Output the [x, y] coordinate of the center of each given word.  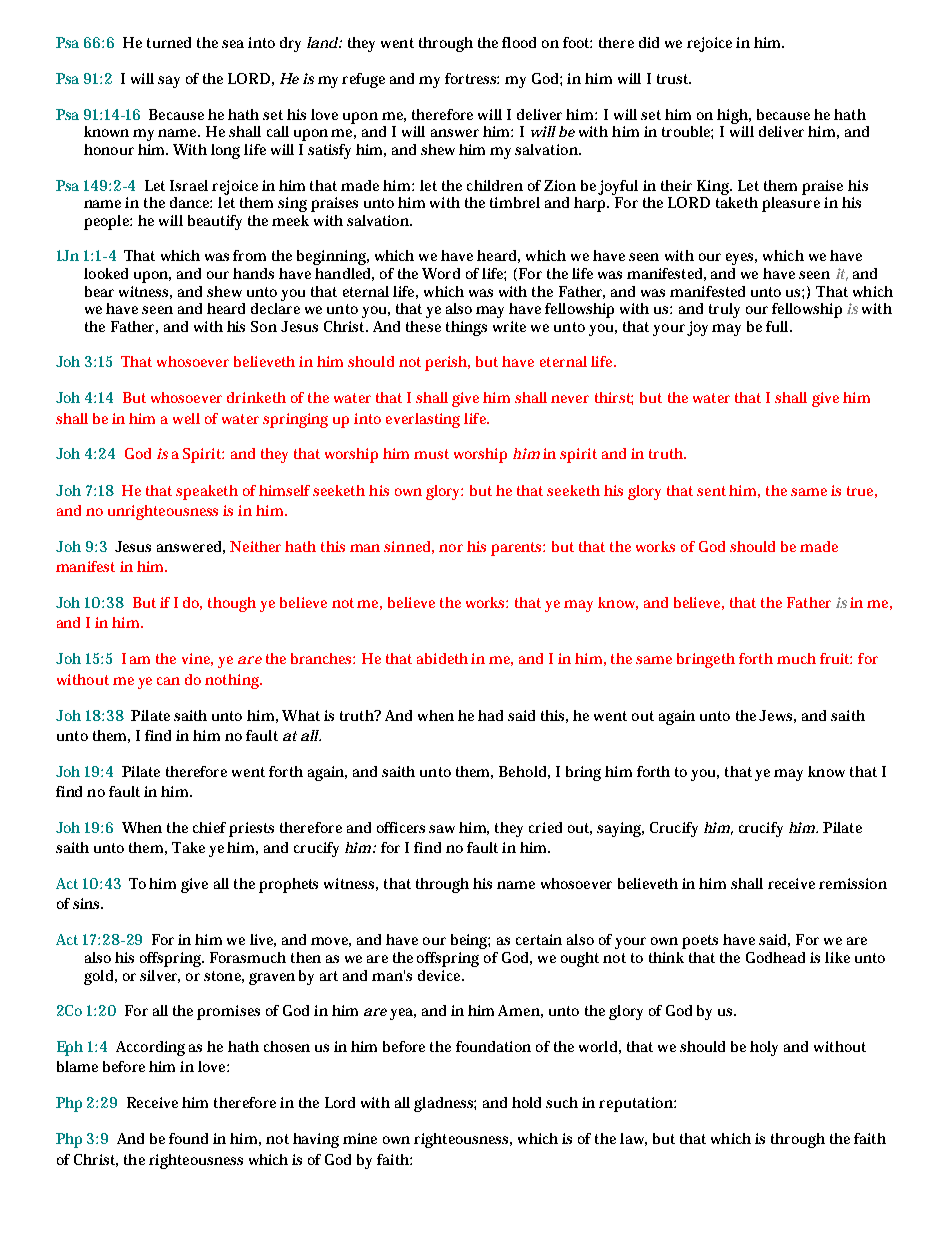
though [232, 604]
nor [451, 548]
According [150, 1048]
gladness [445, 1104]
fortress [472, 78]
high [734, 116]
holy [764, 1048]
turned [169, 42]
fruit [836, 658]
